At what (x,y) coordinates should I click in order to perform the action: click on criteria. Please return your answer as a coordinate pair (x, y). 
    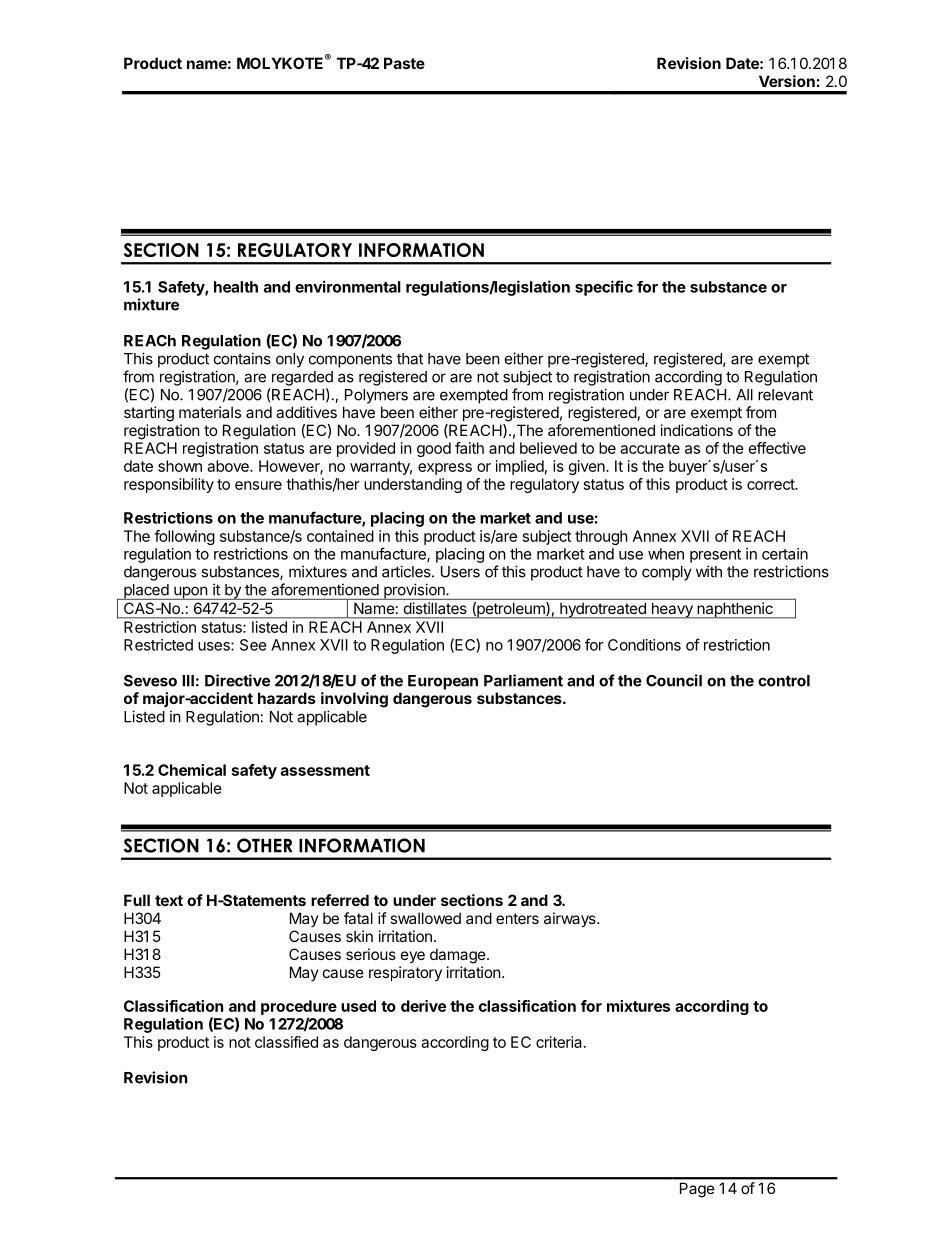
    Looking at the image, I should click on (560, 1042).
